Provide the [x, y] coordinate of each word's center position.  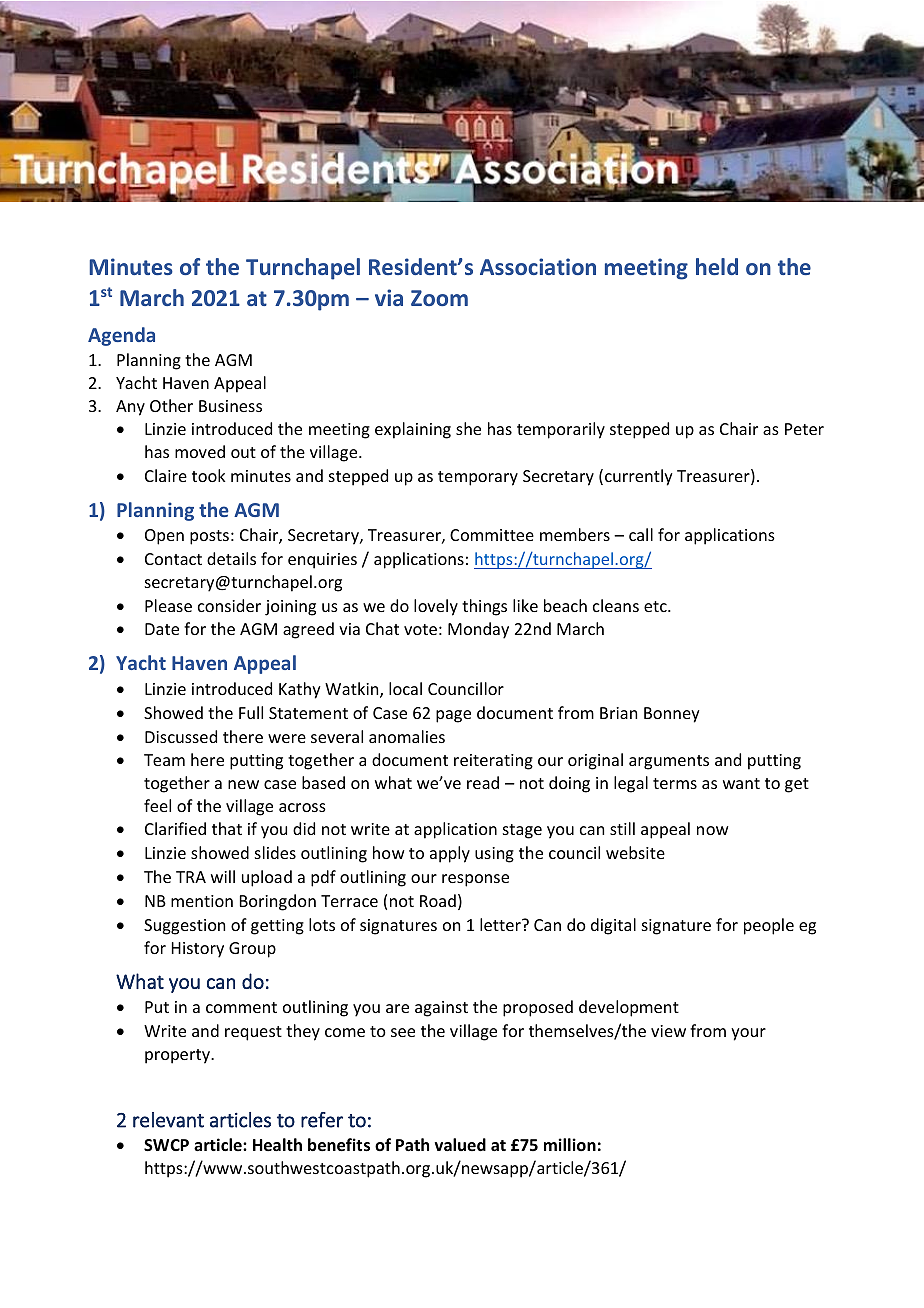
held [717, 266]
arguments [669, 762]
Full [251, 712]
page [453, 716]
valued [460, 1144]
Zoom [439, 298]
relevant [168, 1120]
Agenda [121, 336]
